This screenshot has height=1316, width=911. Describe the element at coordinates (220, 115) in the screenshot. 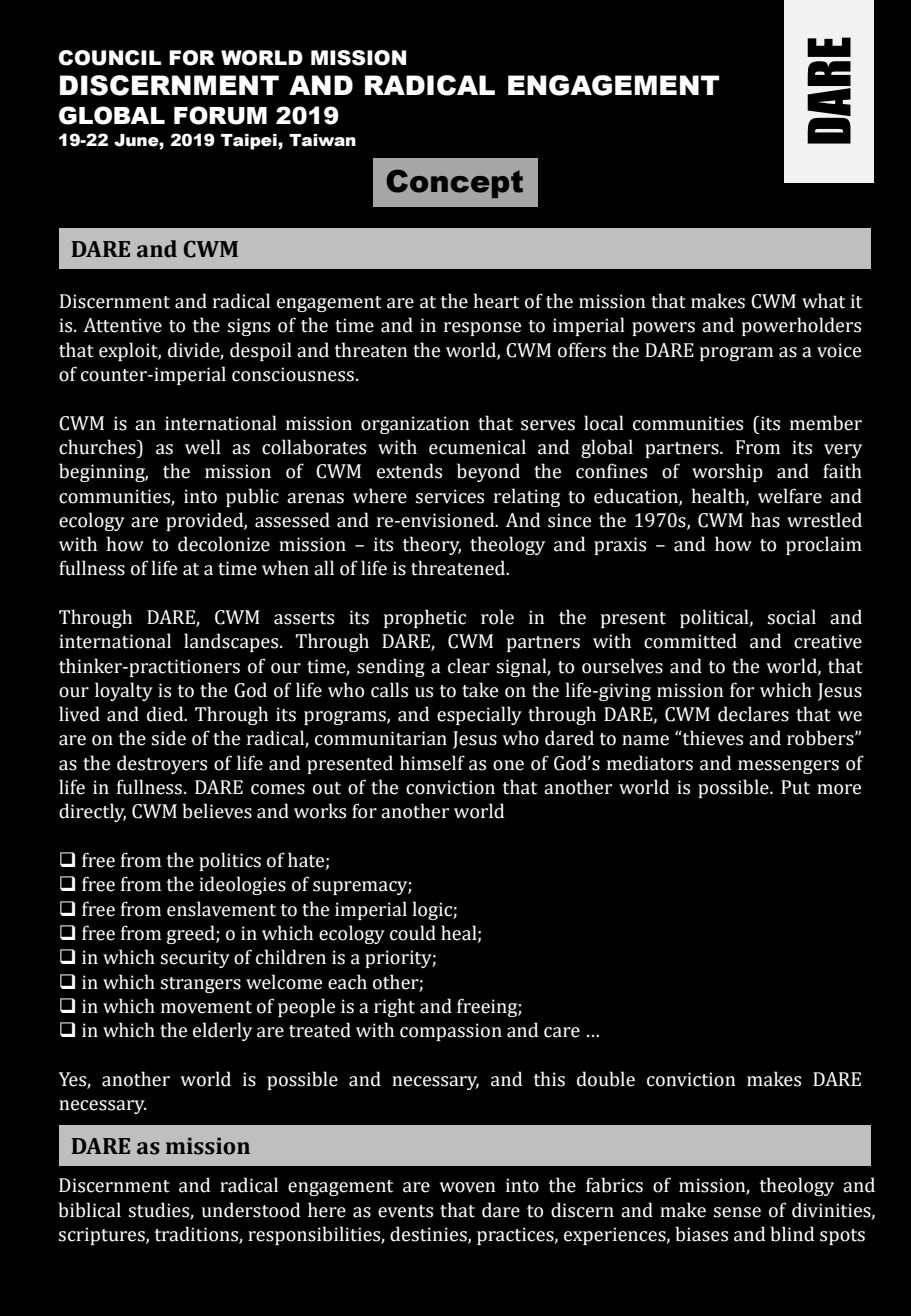

I see `FORUM` at that location.
